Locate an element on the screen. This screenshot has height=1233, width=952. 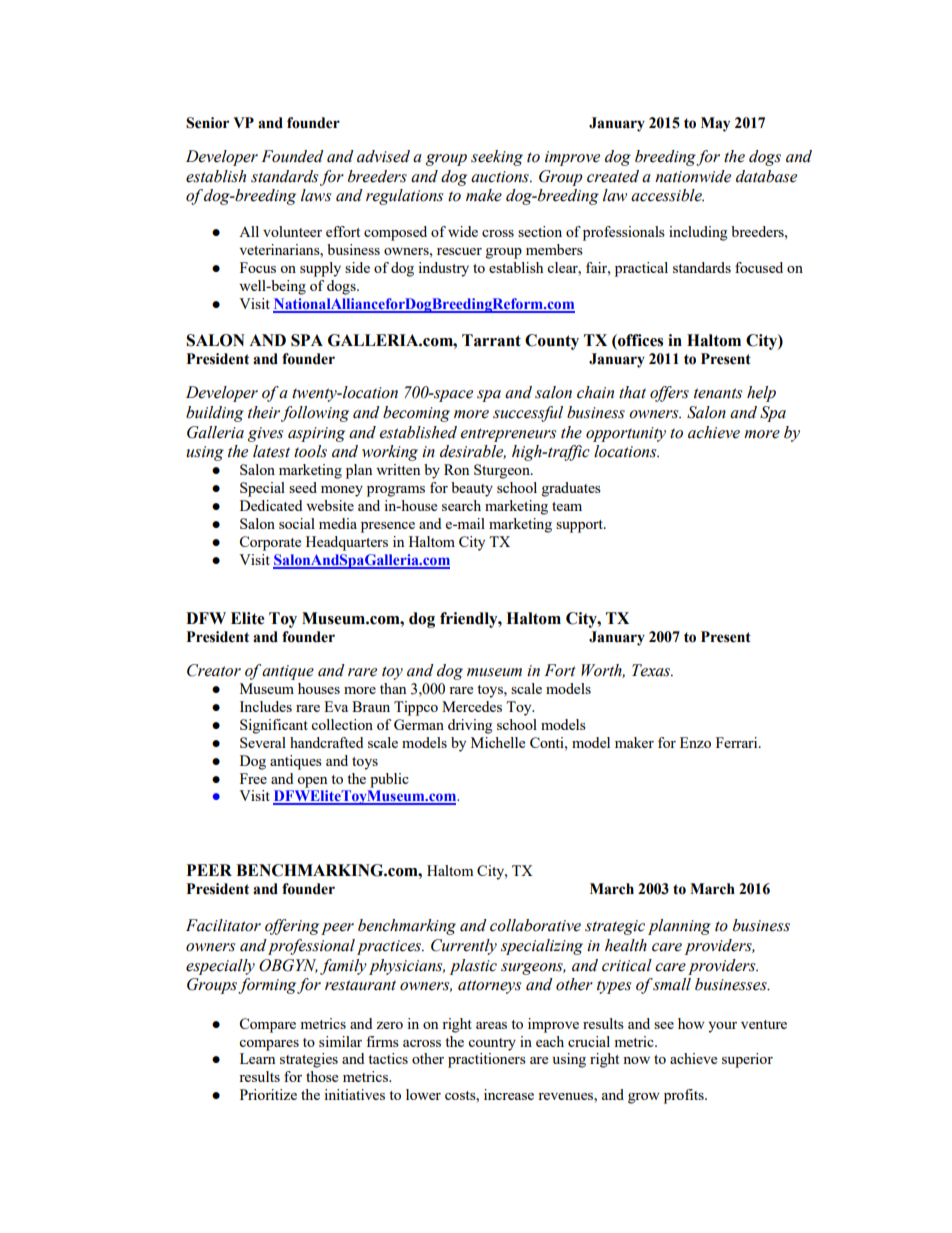
supply is located at coordinates (320, 269).
